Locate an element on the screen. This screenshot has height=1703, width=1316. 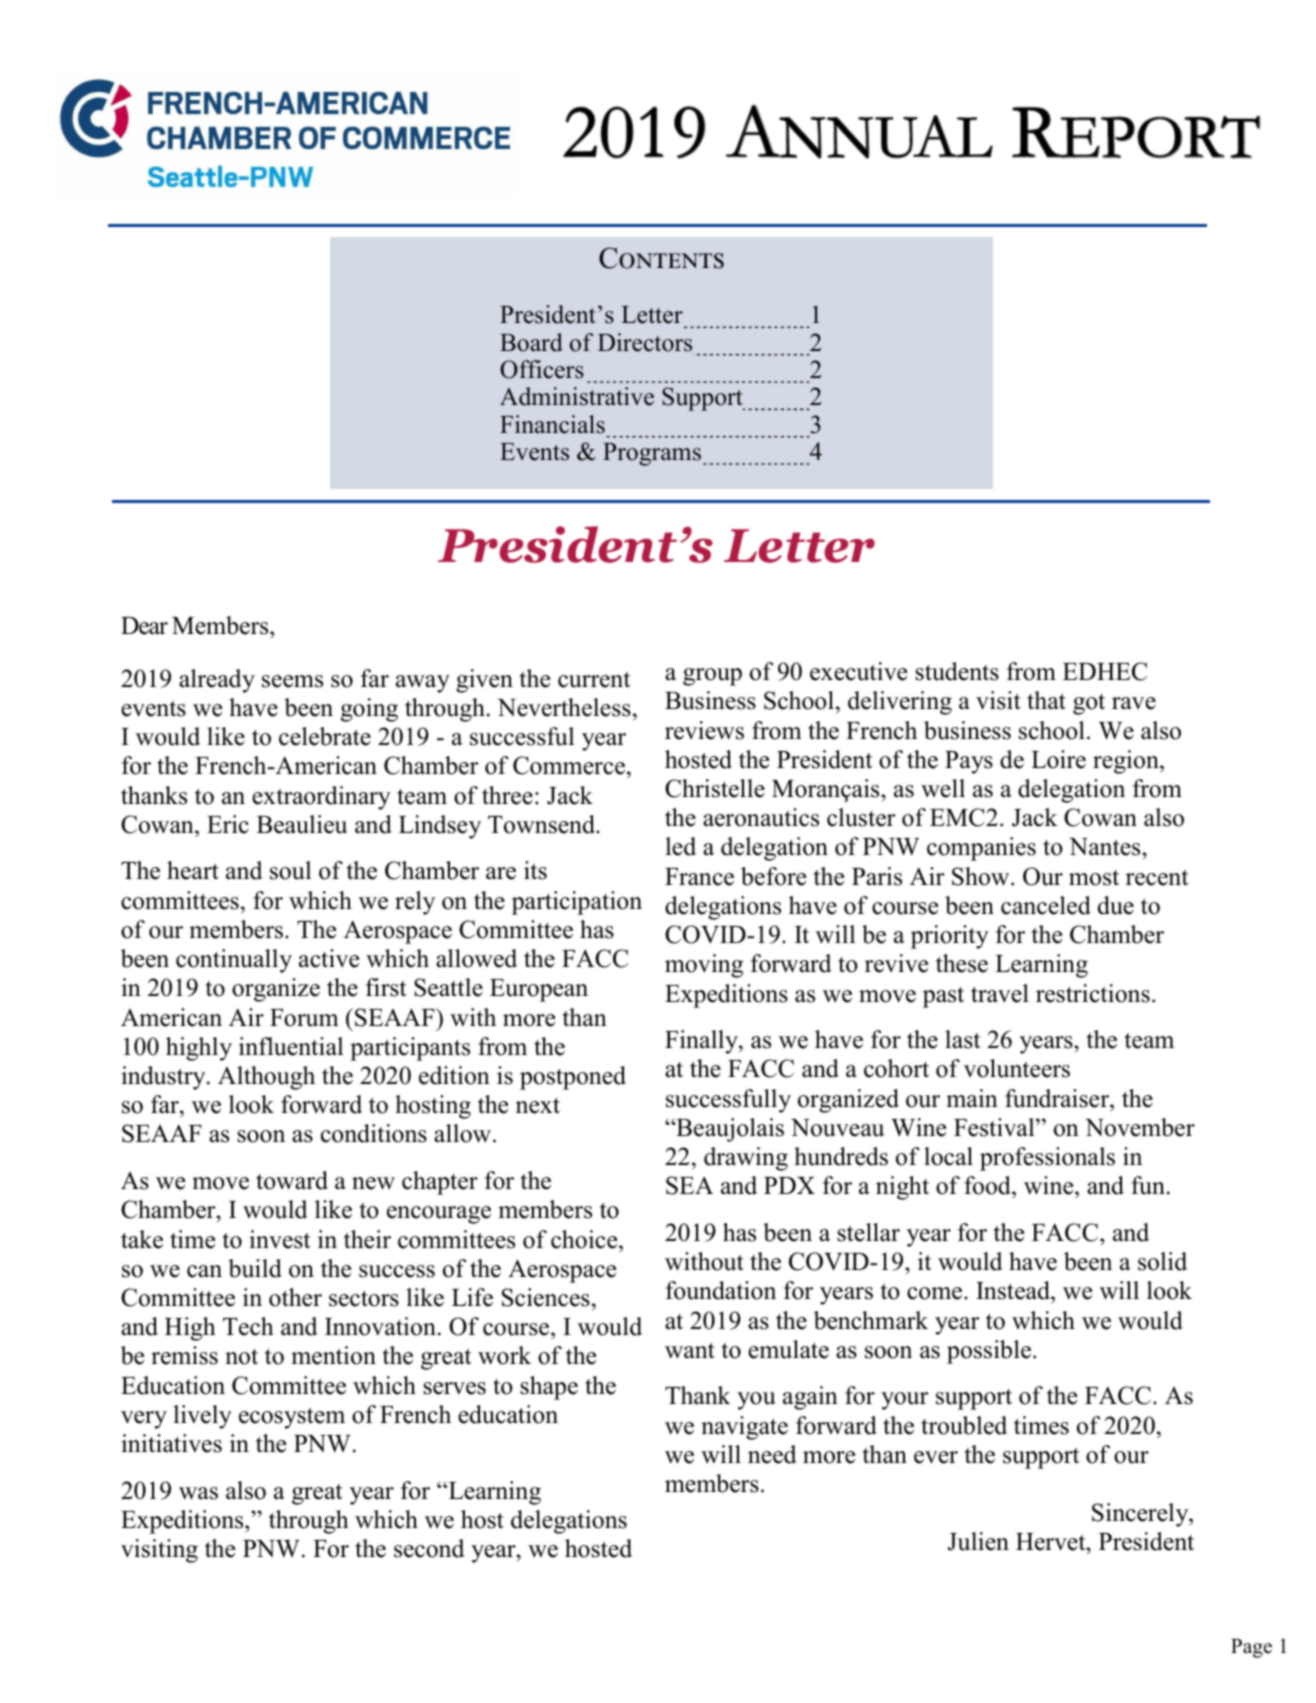
second is located at coordinates (429, 1548).
